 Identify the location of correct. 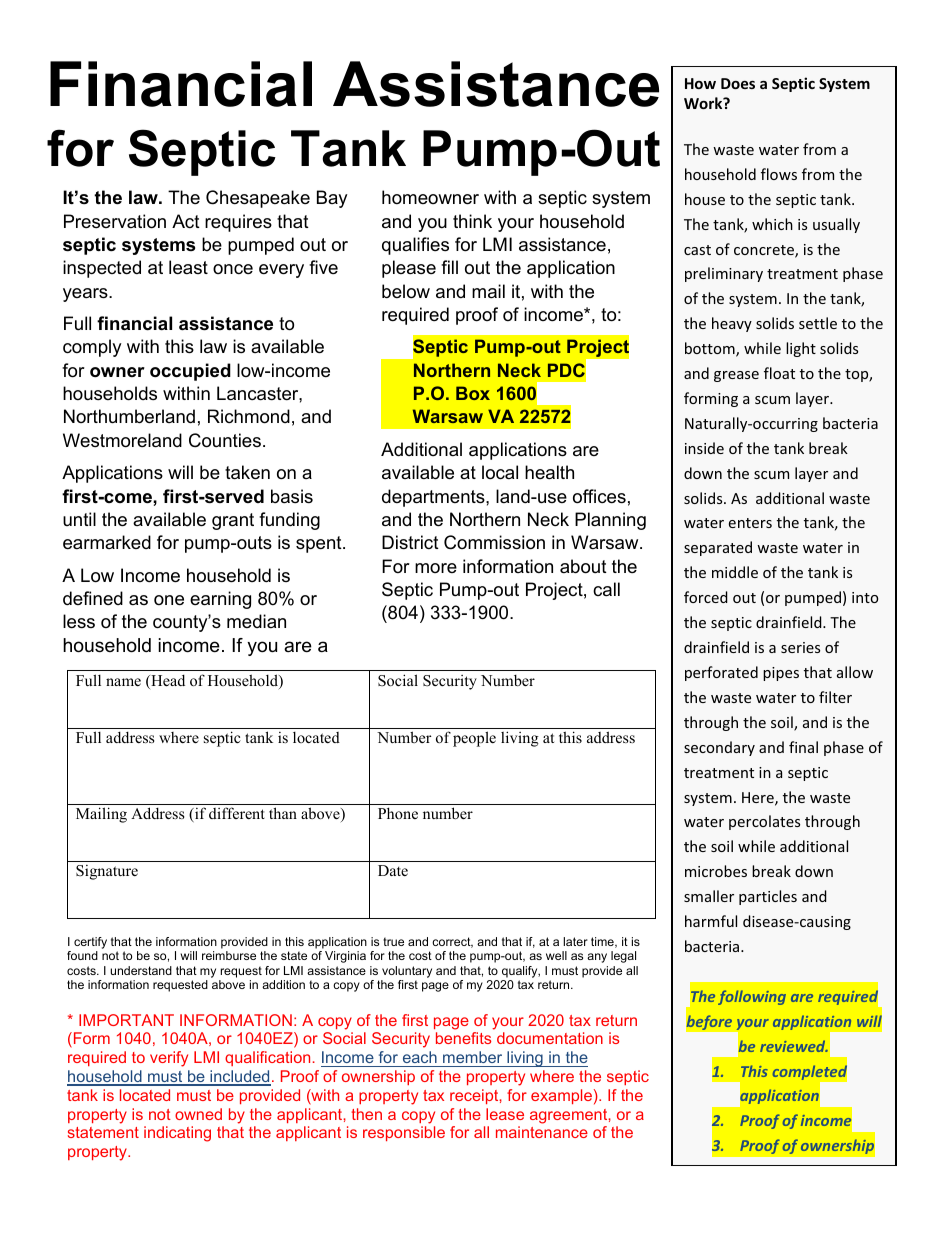
(452, 942).
